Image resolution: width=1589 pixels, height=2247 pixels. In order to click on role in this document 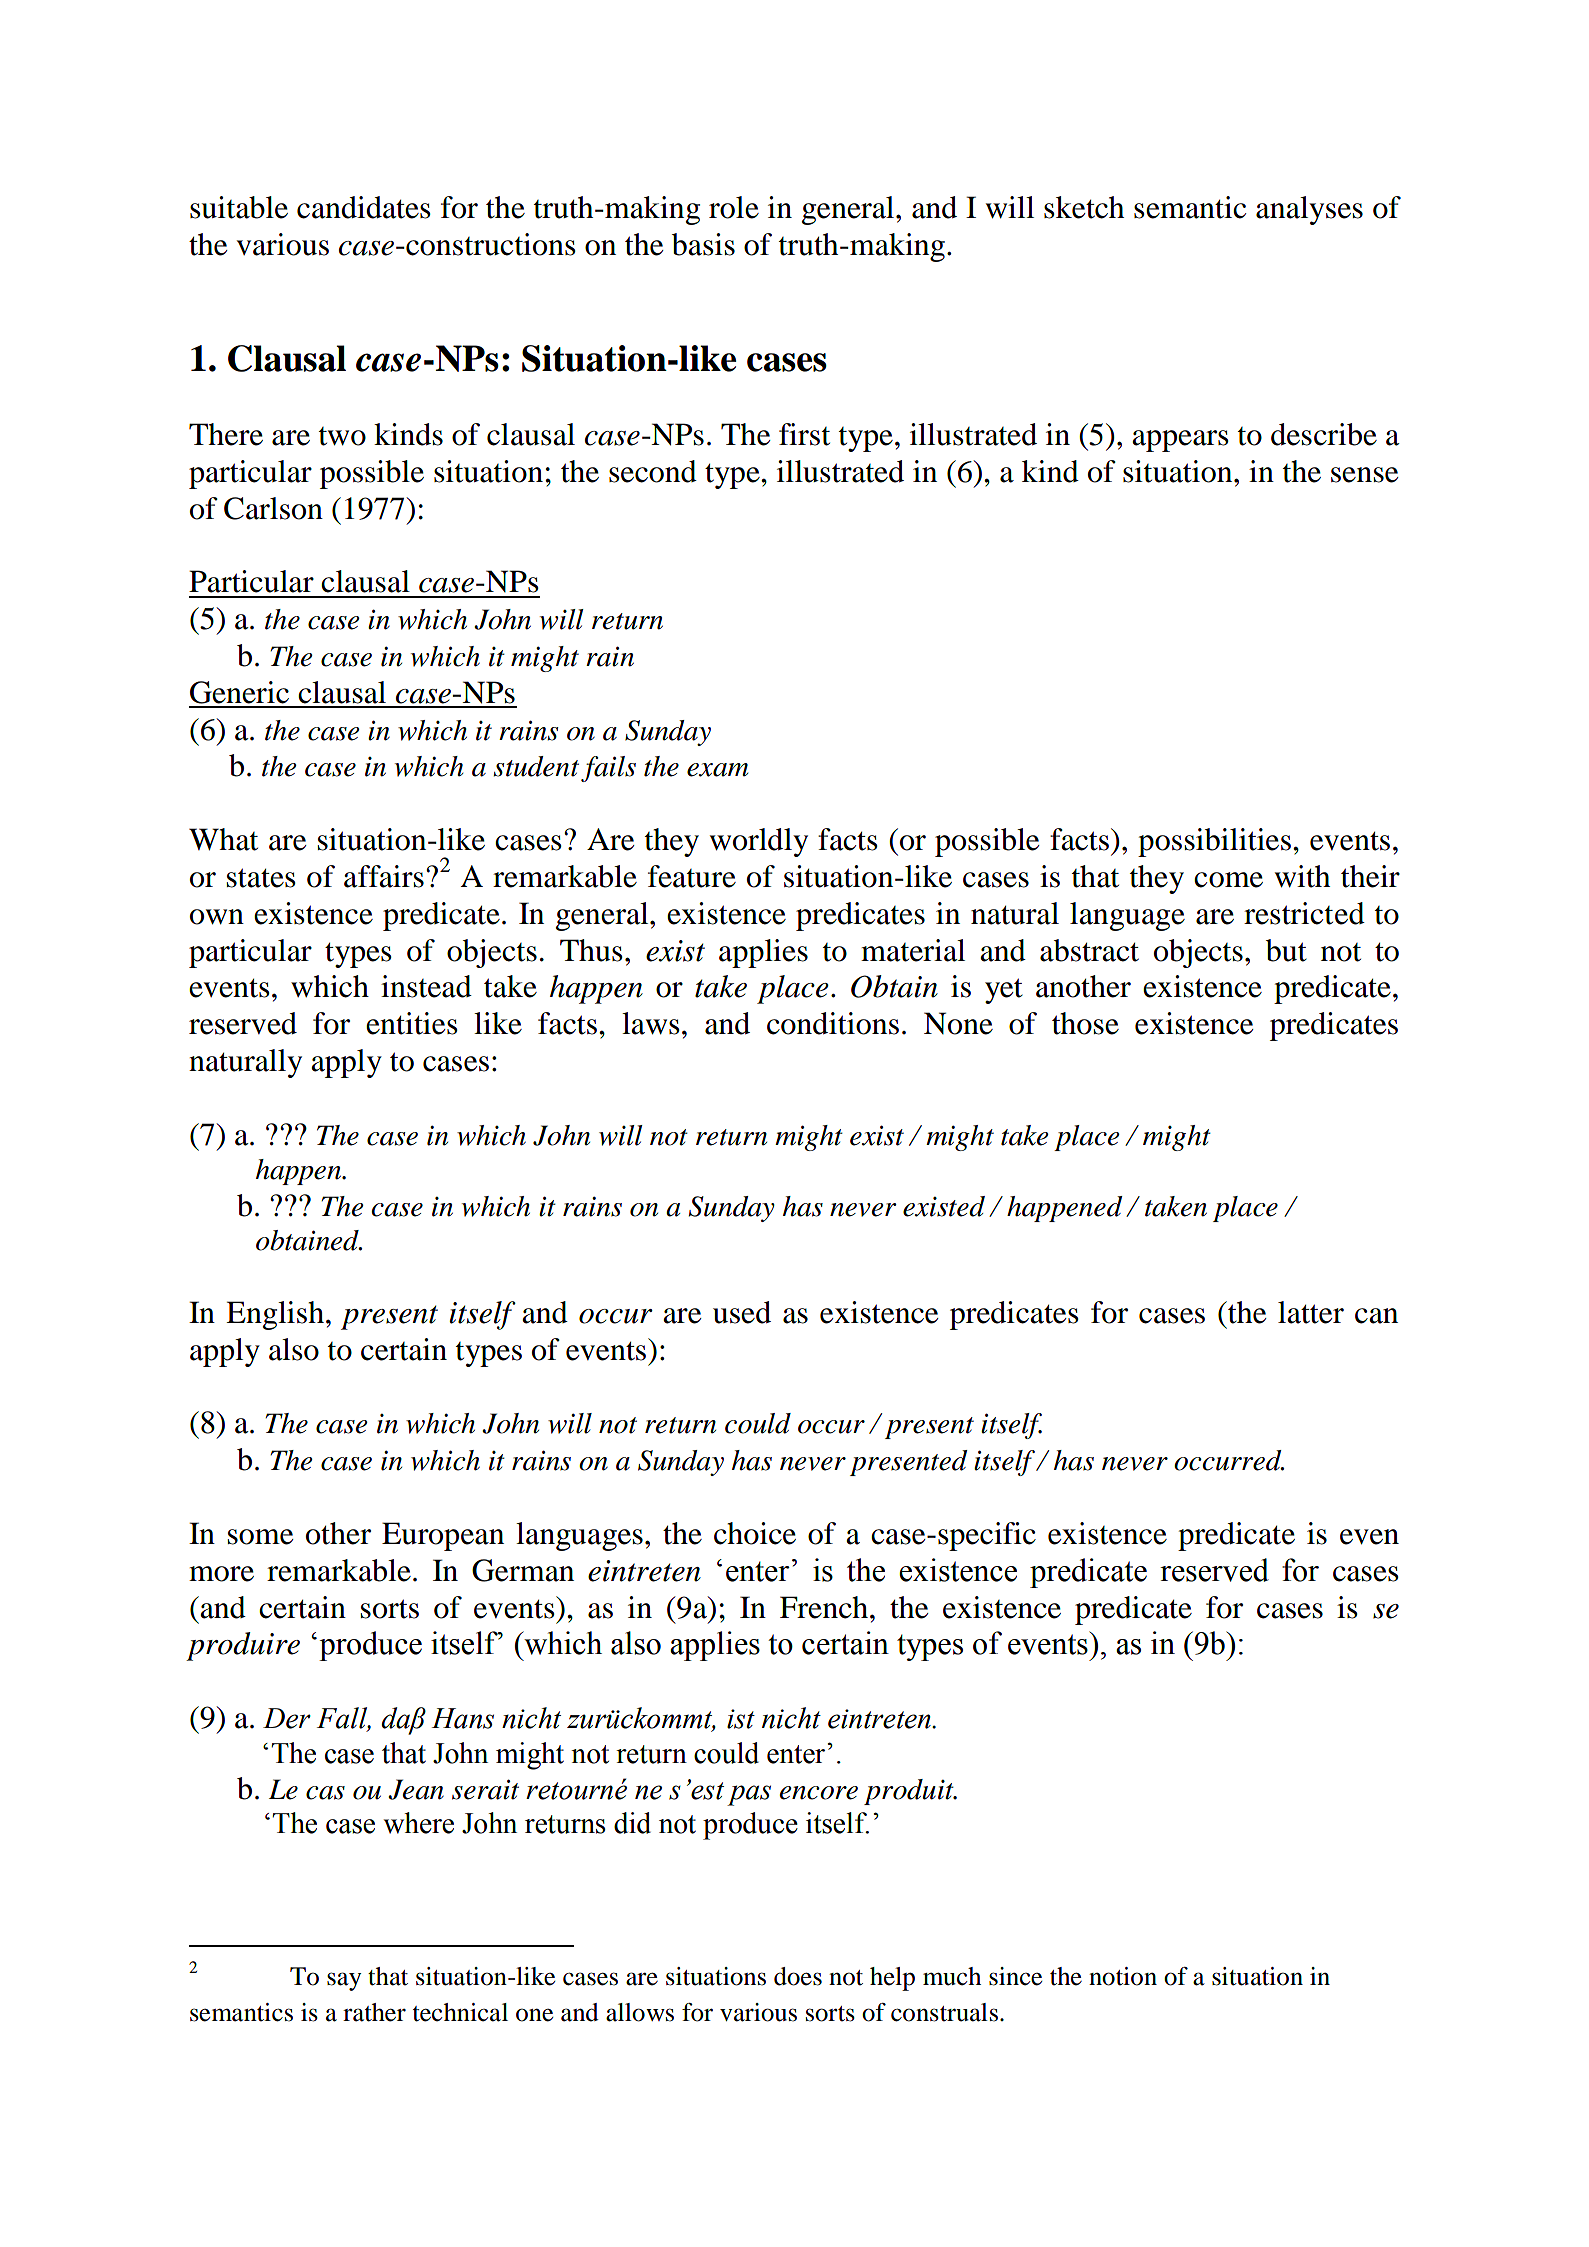, I will do `click(734, 207)`.
